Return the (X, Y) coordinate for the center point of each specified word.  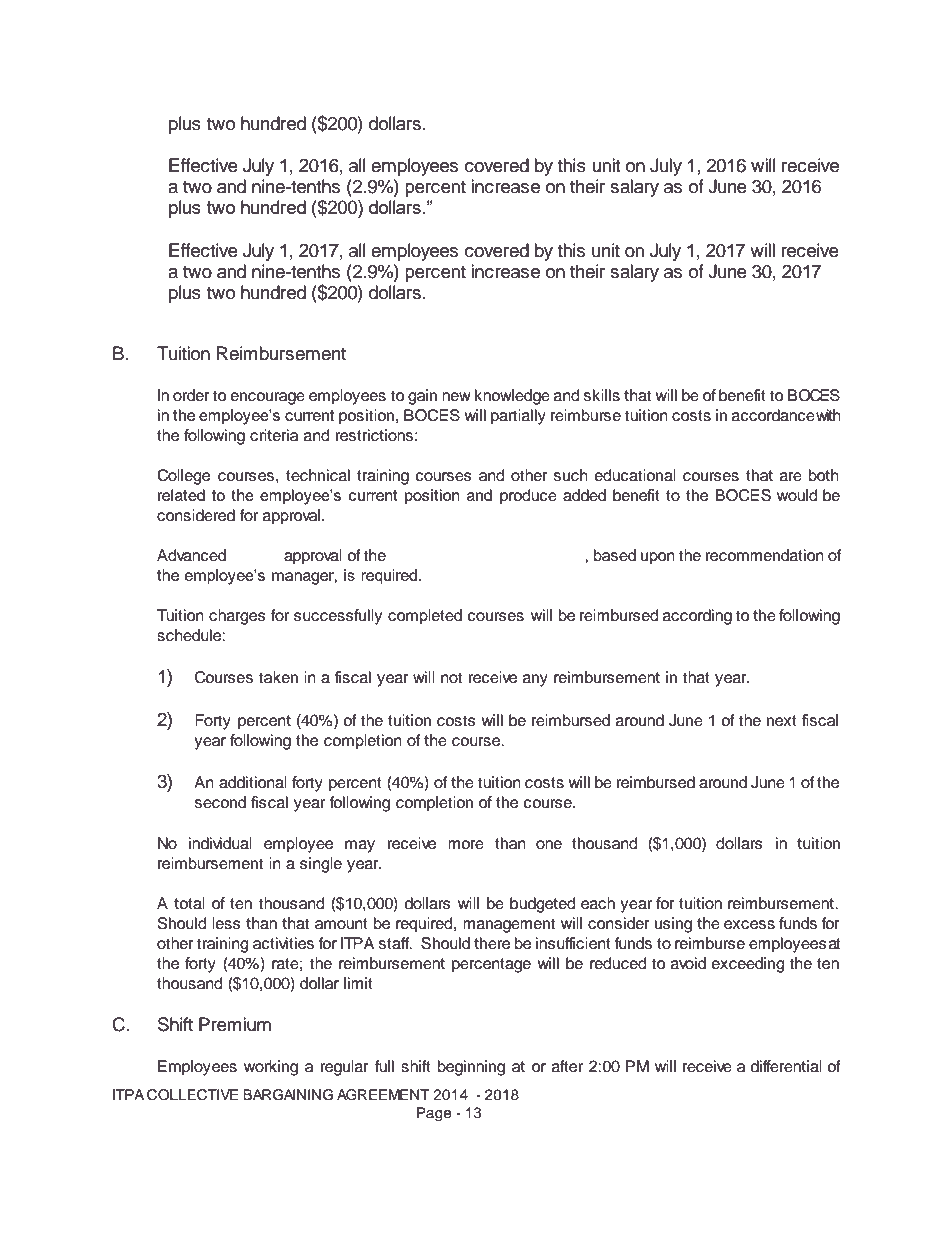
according (697, 617)
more (466, 845)
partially (518, 417)
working (271, 1068)
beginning (471, 1068)
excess (749, 925)
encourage (268, 398)
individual (220, 843)
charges (237, 617)
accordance (773, 415)
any (535, 680)
